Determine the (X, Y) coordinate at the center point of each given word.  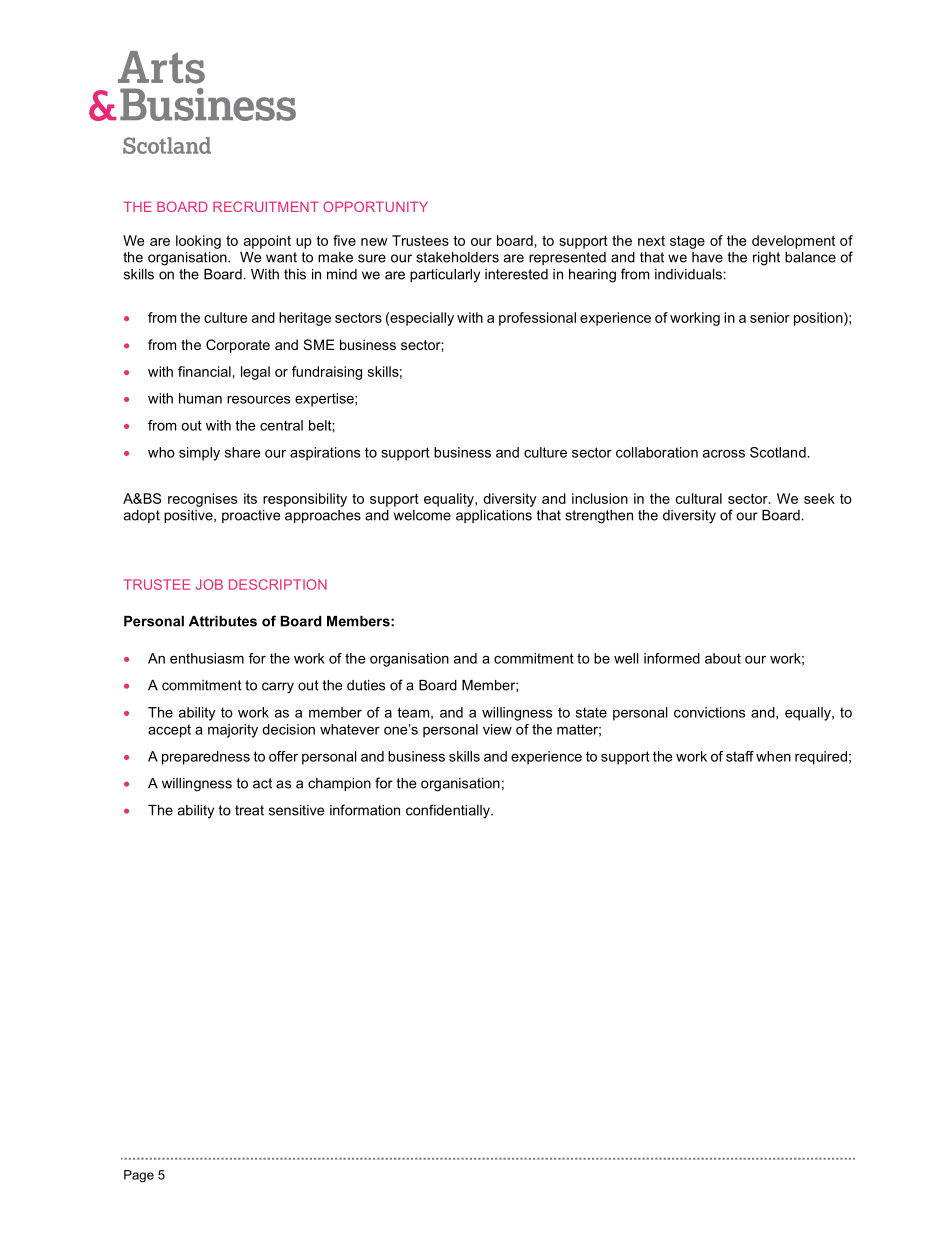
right (766, 259)
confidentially (449, 811)
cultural (699, 498)
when (773, 756)
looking (198, 242)
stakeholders (457, 257)
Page (139, 1176)
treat (249, 810)
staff (740, 756)
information (365, 810)
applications (494, 516)
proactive (251, 516)
